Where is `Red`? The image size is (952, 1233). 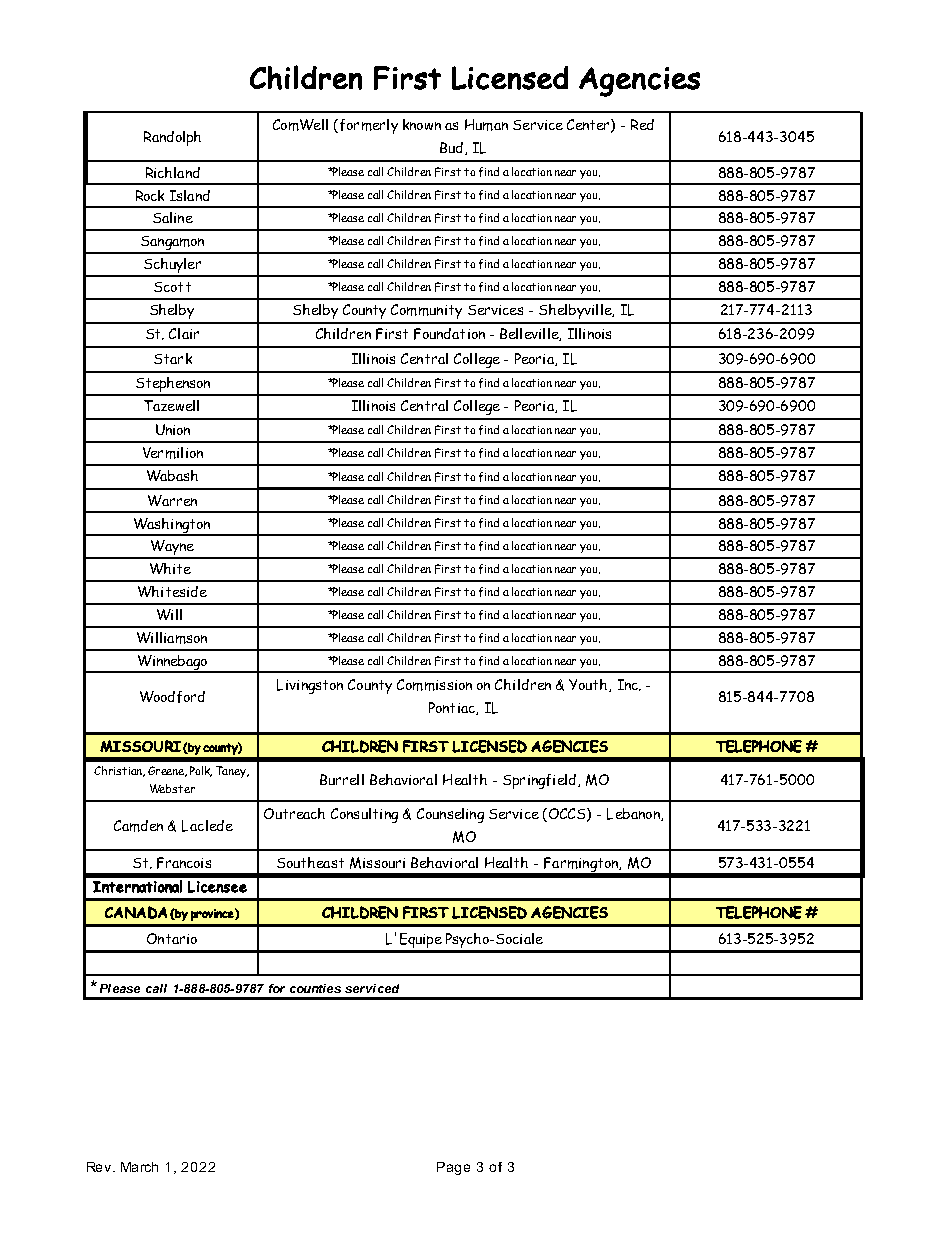 Red is located at coordinates (642, 124).
